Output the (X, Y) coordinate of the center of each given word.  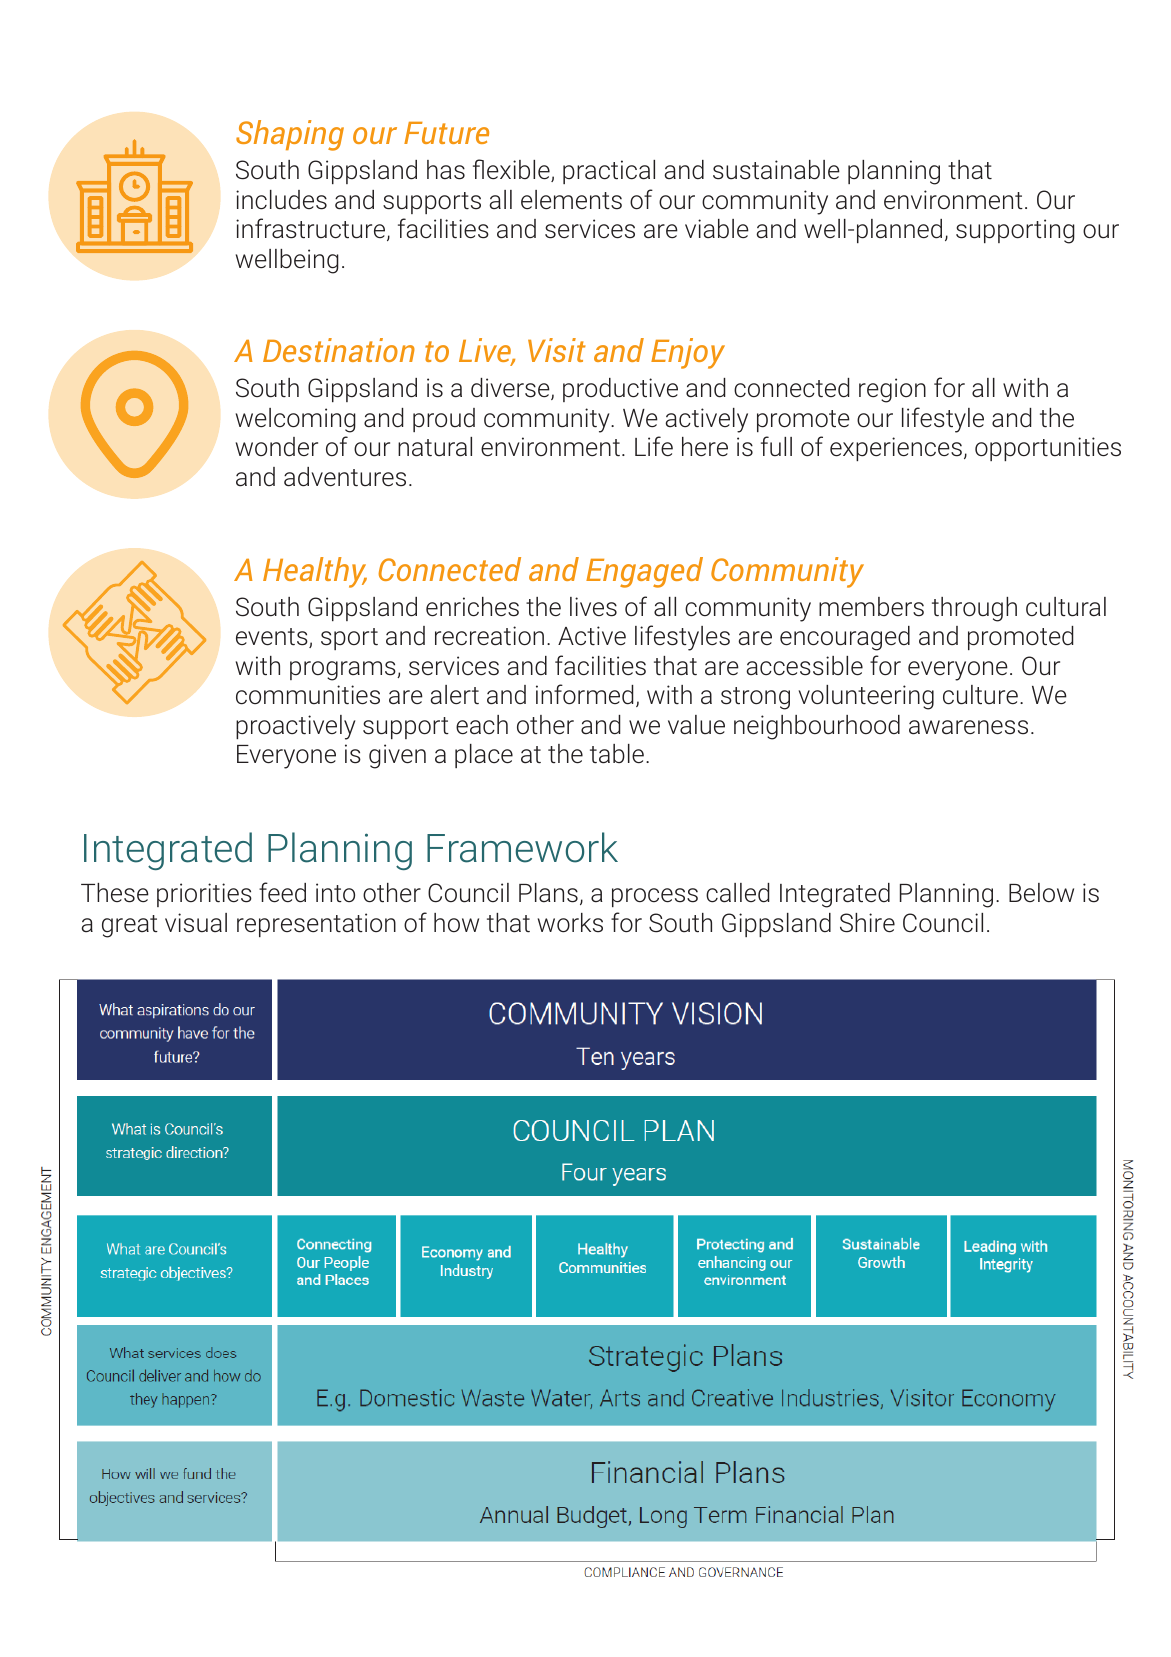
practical (609, 172)
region (892, 390)
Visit (557, 350)
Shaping (290, 135)
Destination (339, 350)
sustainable (776, 170)
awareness (968, 727)
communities (308, 695)
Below (1041, 892)
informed (585, 694)
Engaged (644, 572)
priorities (204, 895)
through (974, 609)
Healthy (315, 572)
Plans (548, 893)
